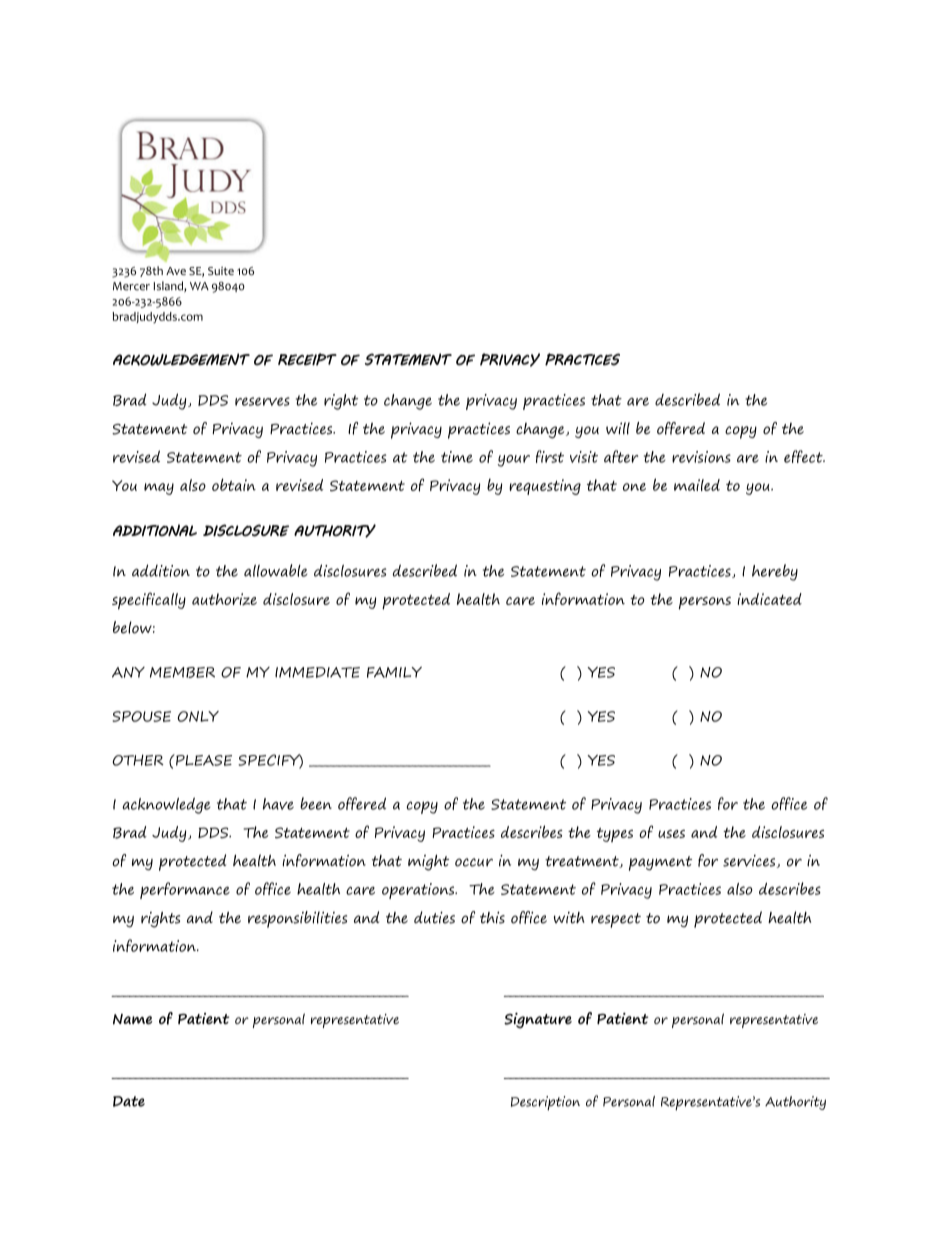 The height and width of the screenshot is (1233, 952). What do you see at coordinates (457, 457) in the screenshot?
I see `time` at bounding box center [457, 457].
